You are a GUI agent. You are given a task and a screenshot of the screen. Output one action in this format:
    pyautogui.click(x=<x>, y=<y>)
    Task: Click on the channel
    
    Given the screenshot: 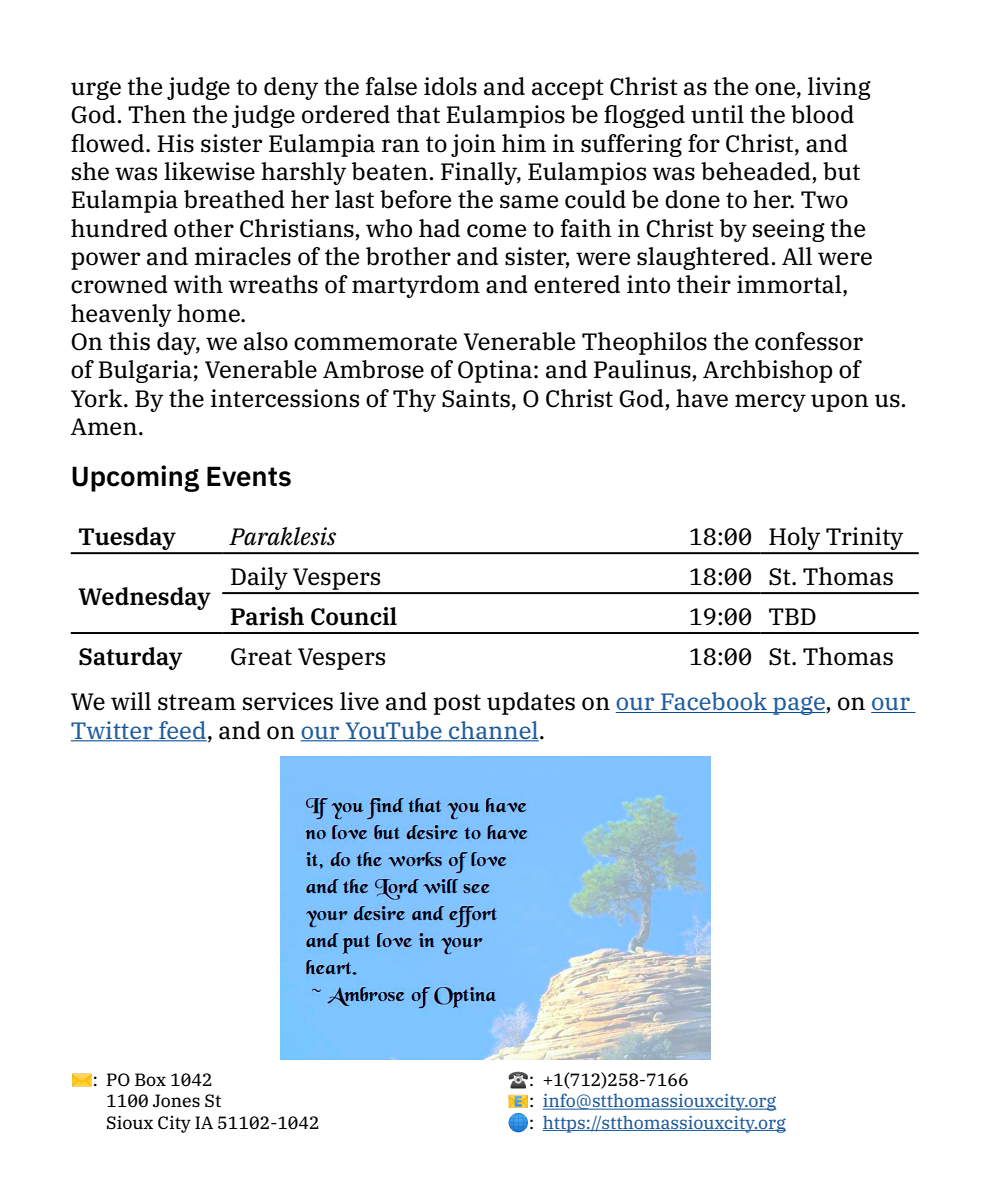 What is the action you would take?
    pyautogui.click(x=493, y=731)
